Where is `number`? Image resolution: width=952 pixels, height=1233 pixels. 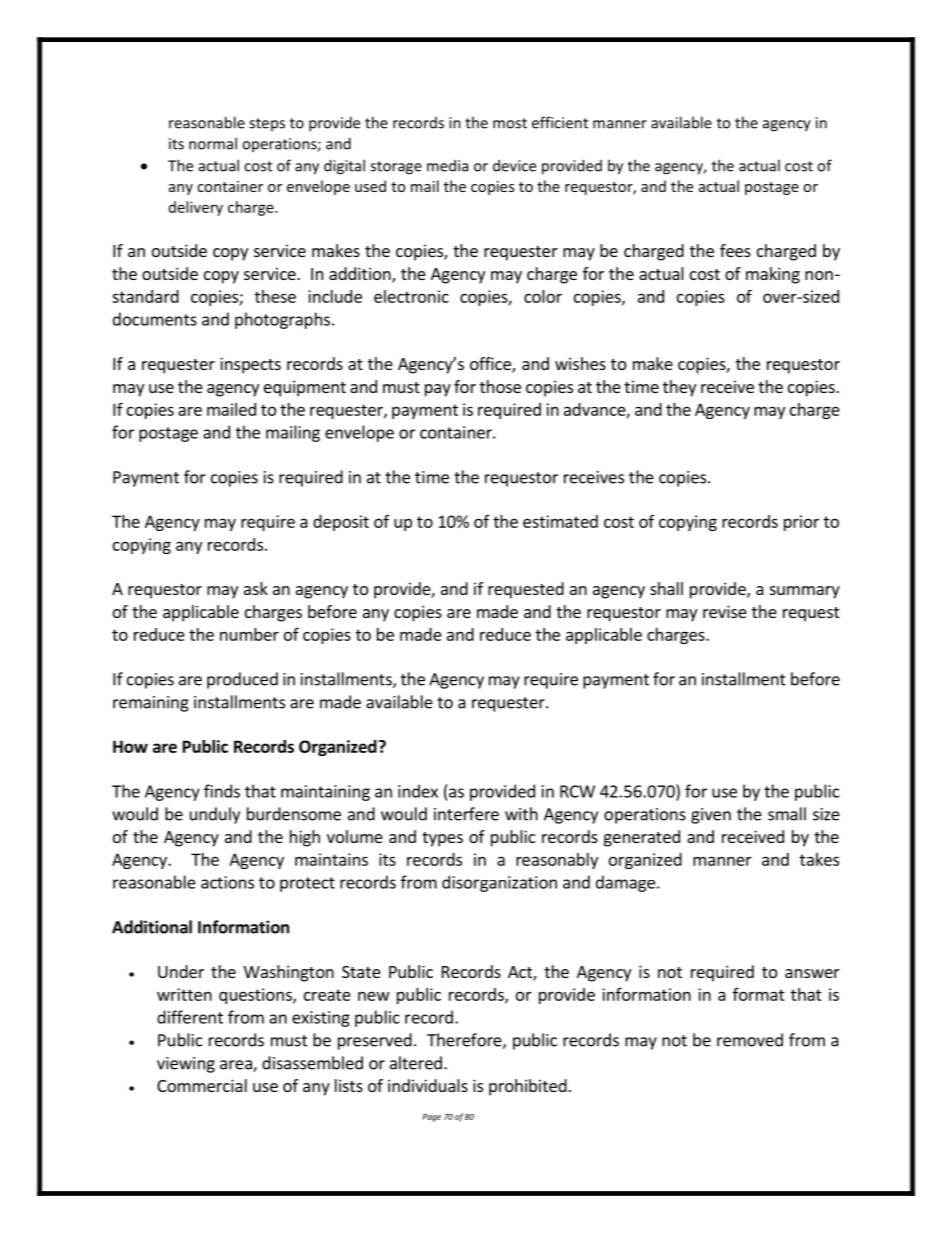
number is located at coordinates (249, 634).
